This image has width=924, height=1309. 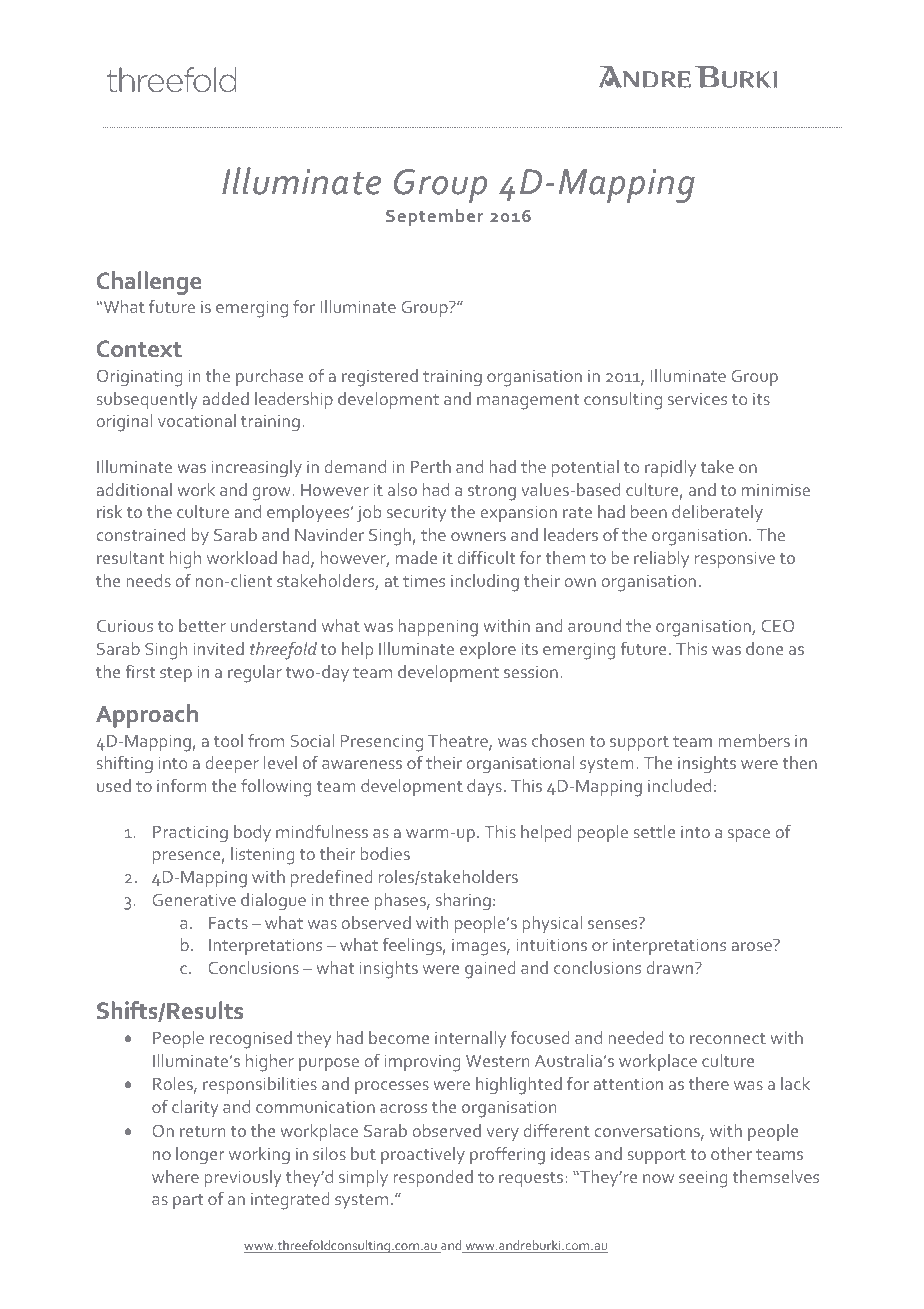 I want to click on Approach, so click(x=147, y=716).
